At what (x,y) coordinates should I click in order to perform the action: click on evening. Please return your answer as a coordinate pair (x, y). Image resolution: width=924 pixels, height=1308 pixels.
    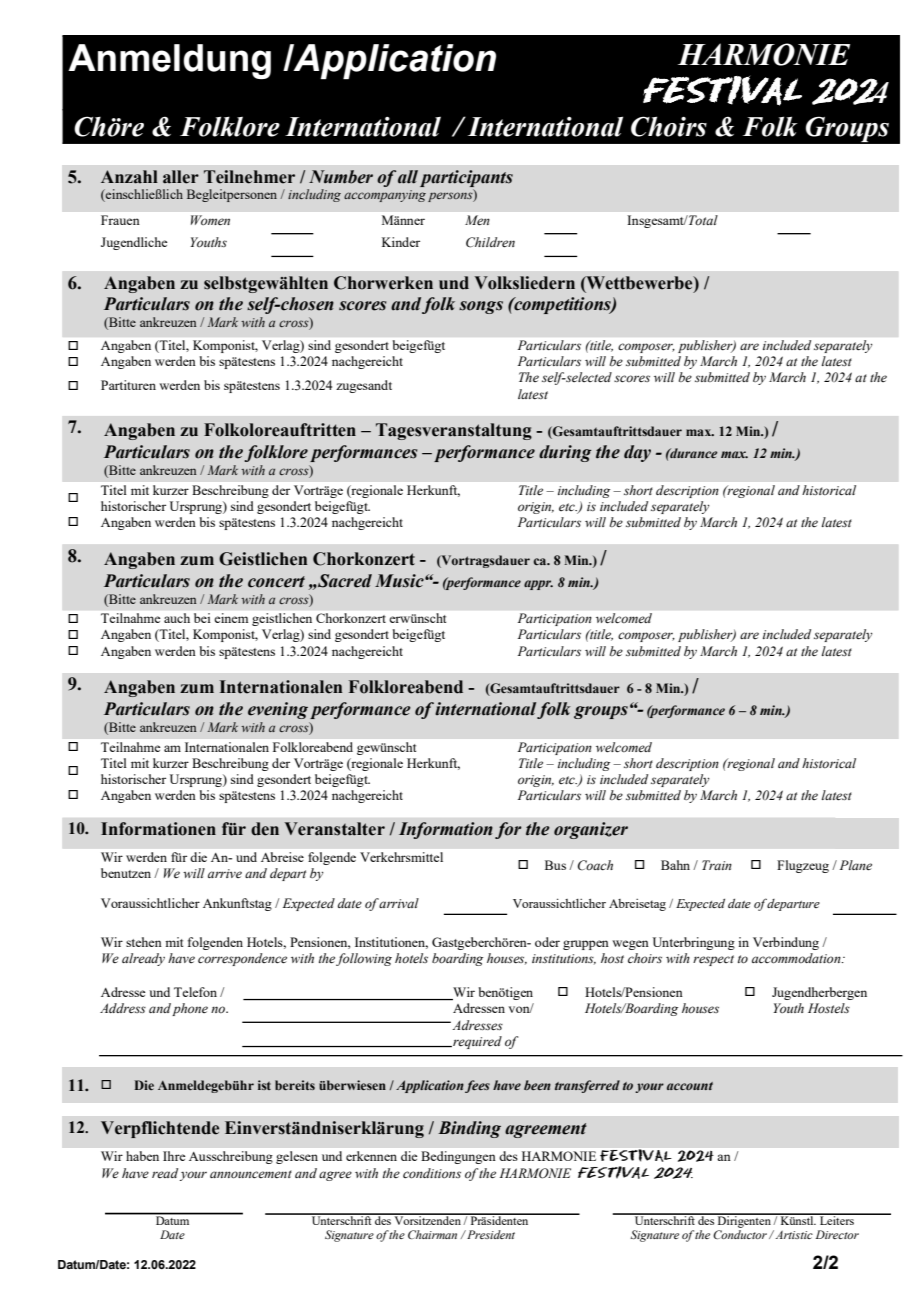
    Looking at the image, I should click on (278, 710).
